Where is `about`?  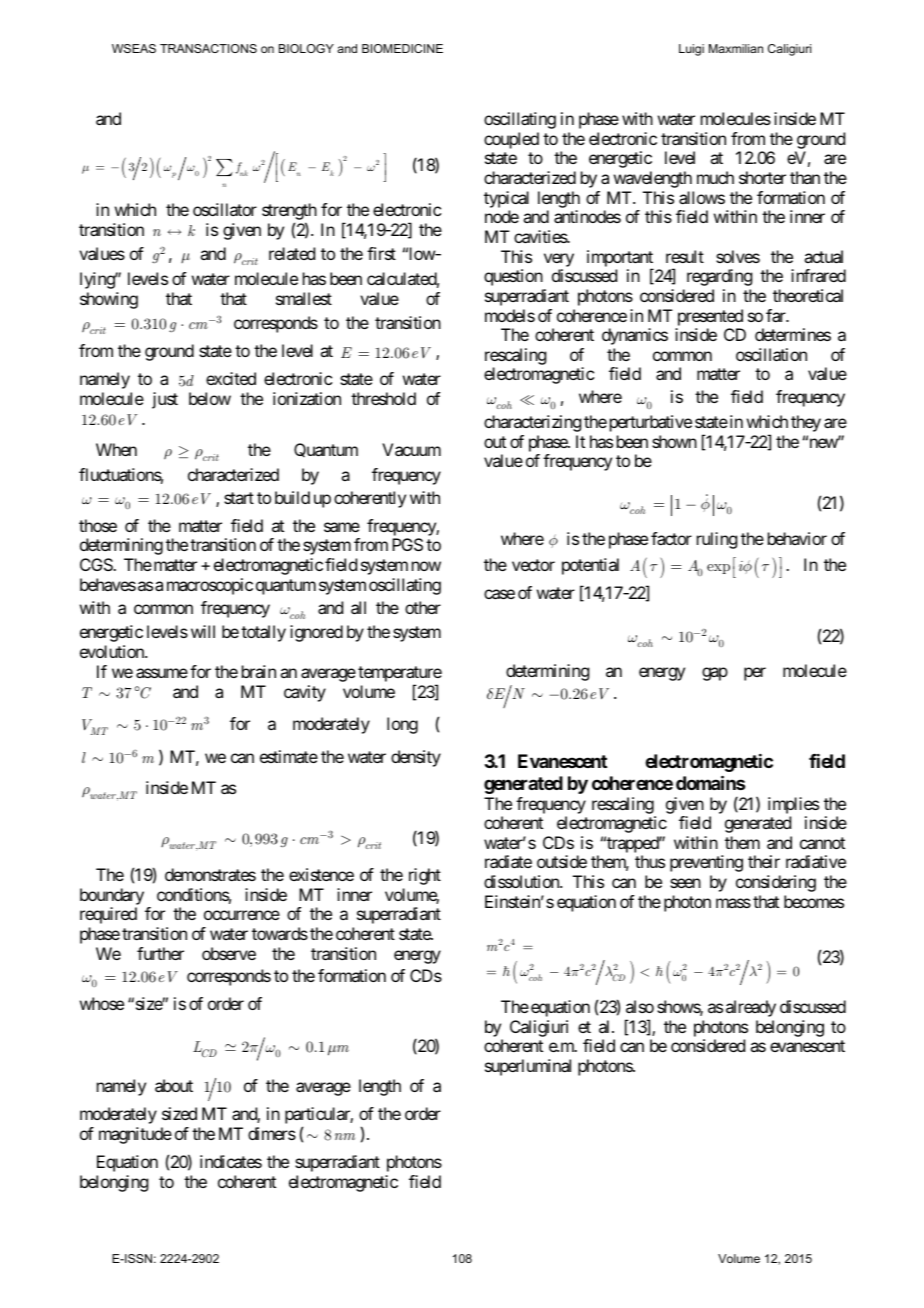 about is located at coordinates (174, 1085).
